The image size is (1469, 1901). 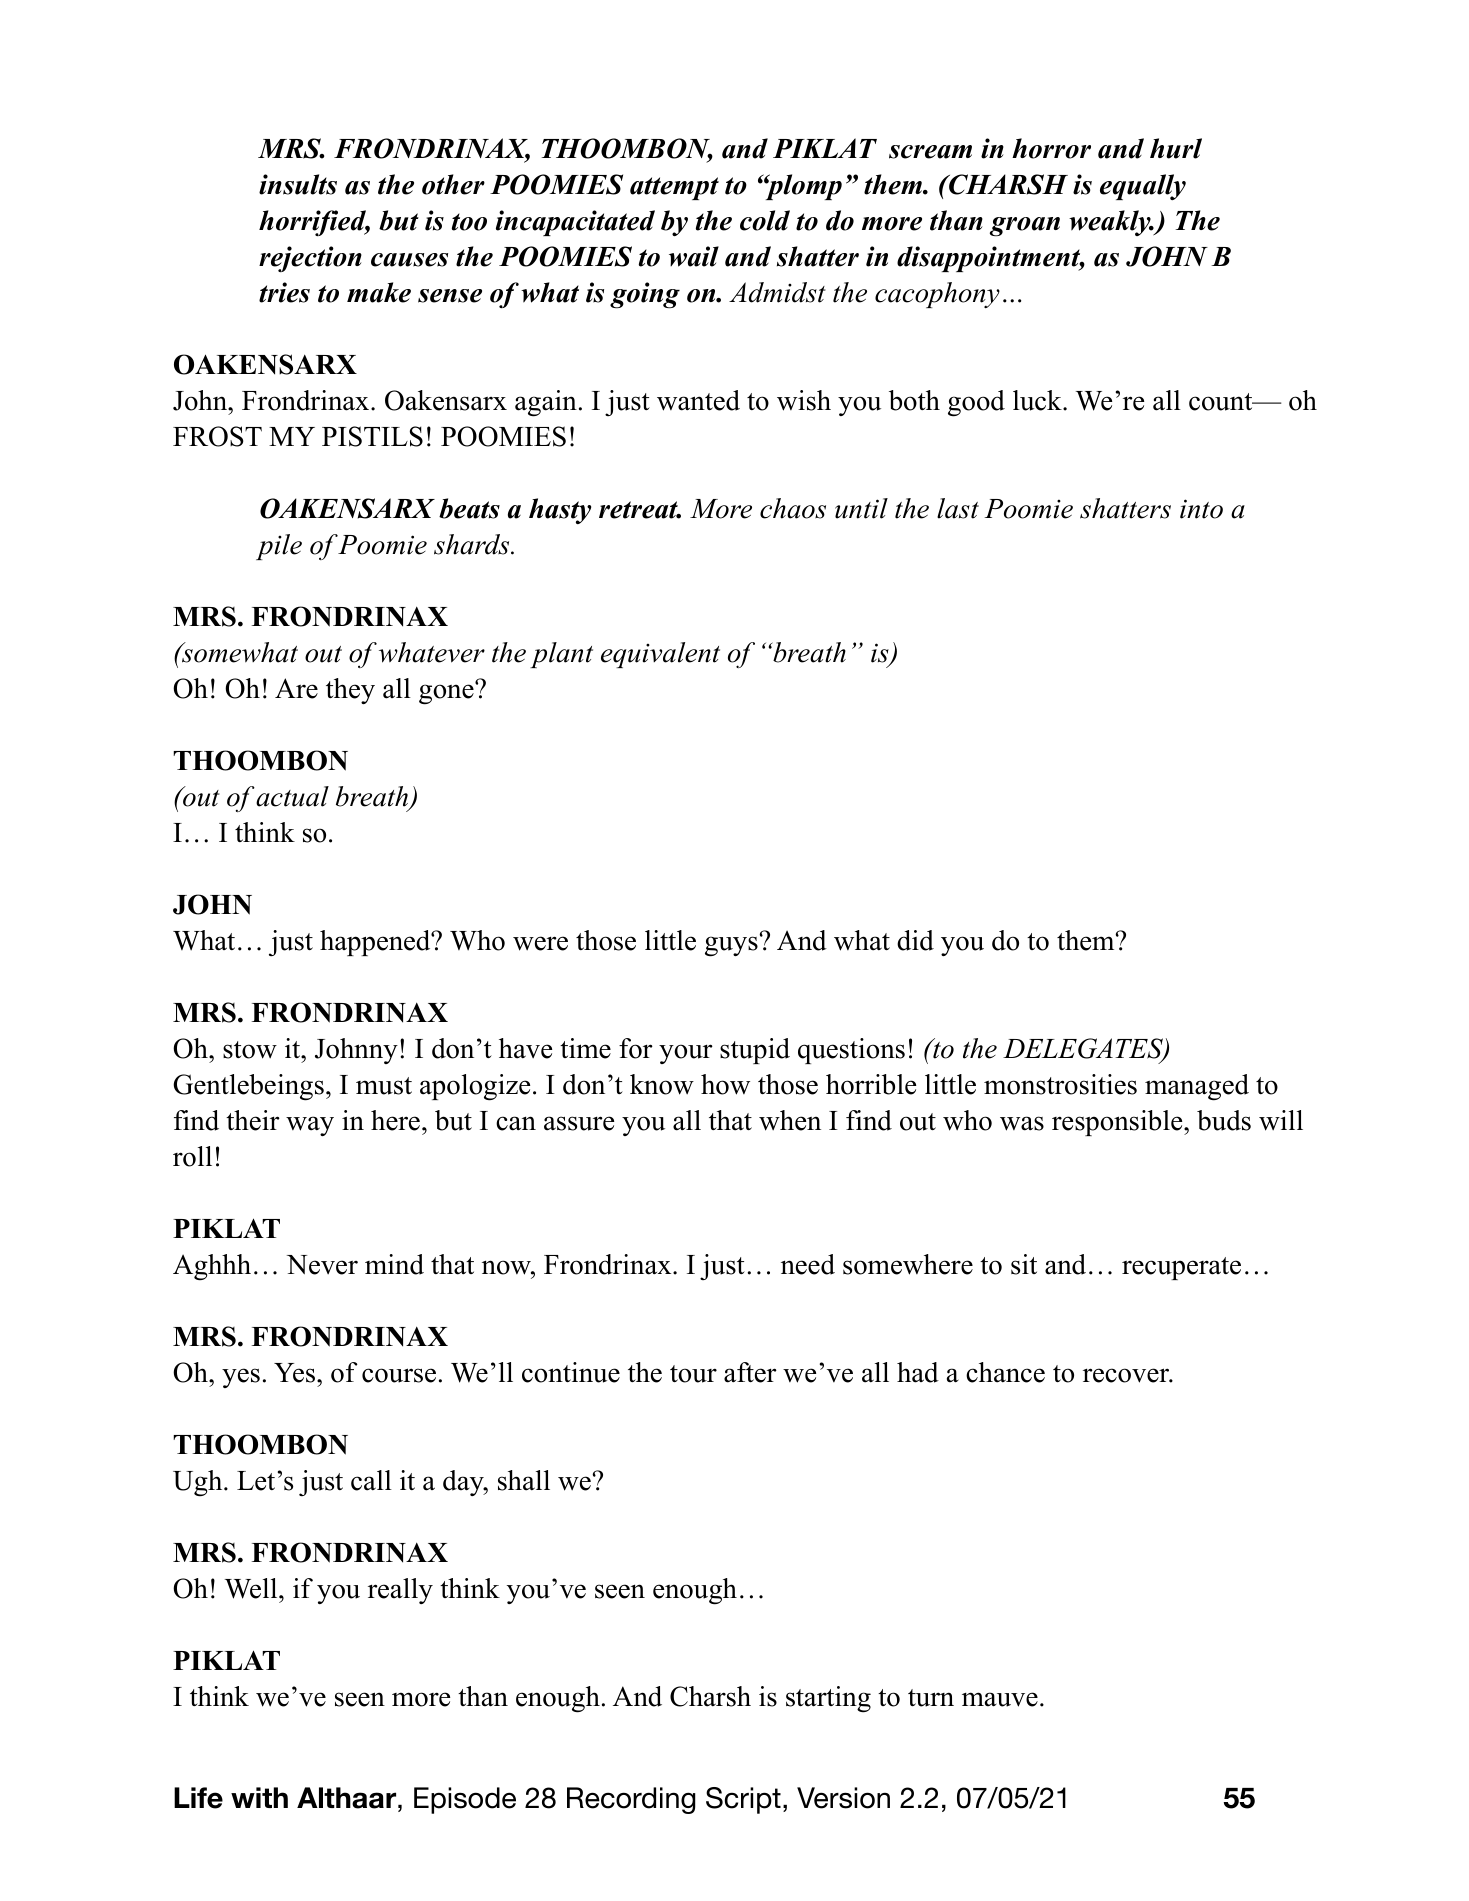 I want to click on pile, so click(x=279, y=547).
